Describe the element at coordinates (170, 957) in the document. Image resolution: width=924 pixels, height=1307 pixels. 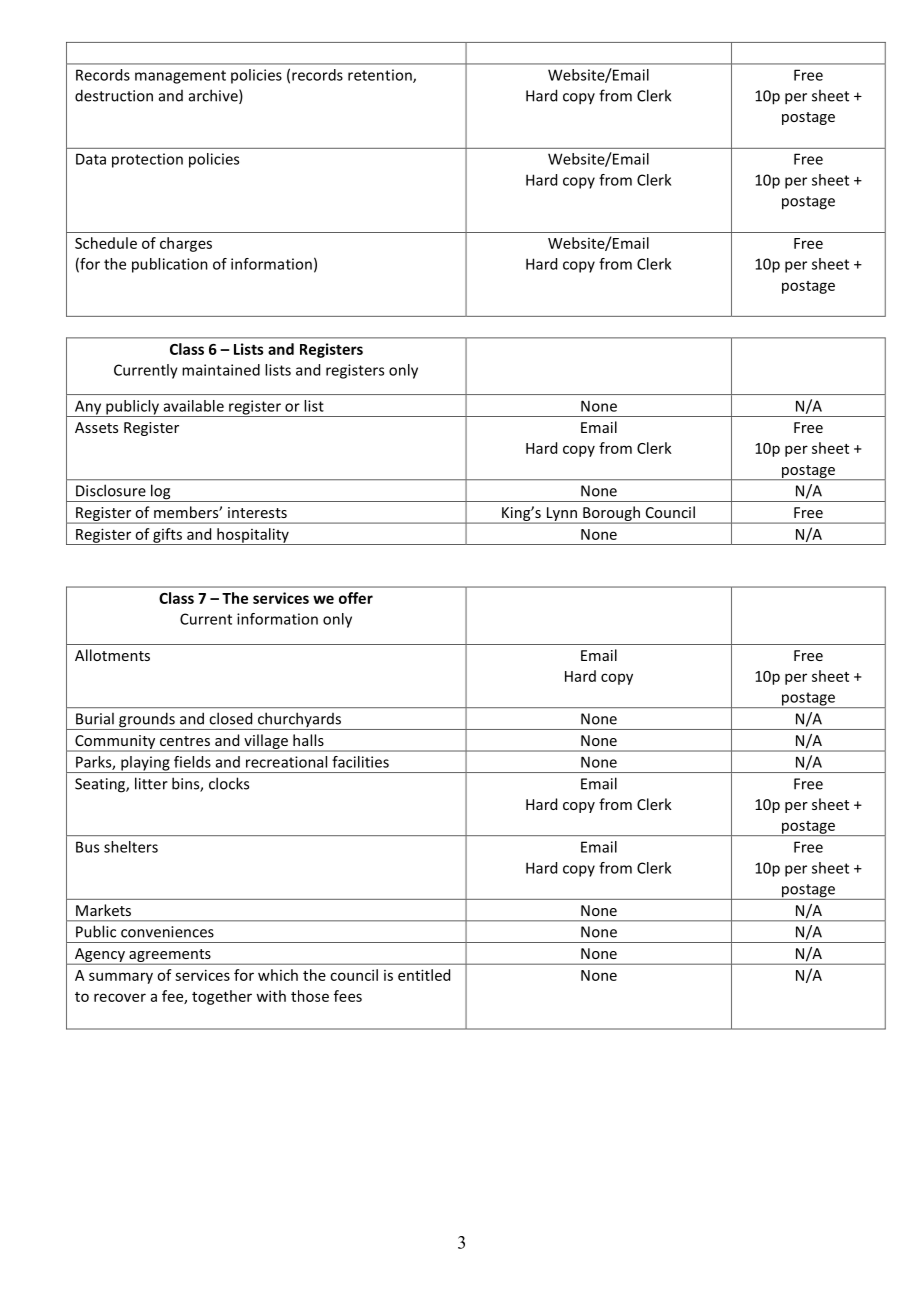
I see `agreements` at that location.
